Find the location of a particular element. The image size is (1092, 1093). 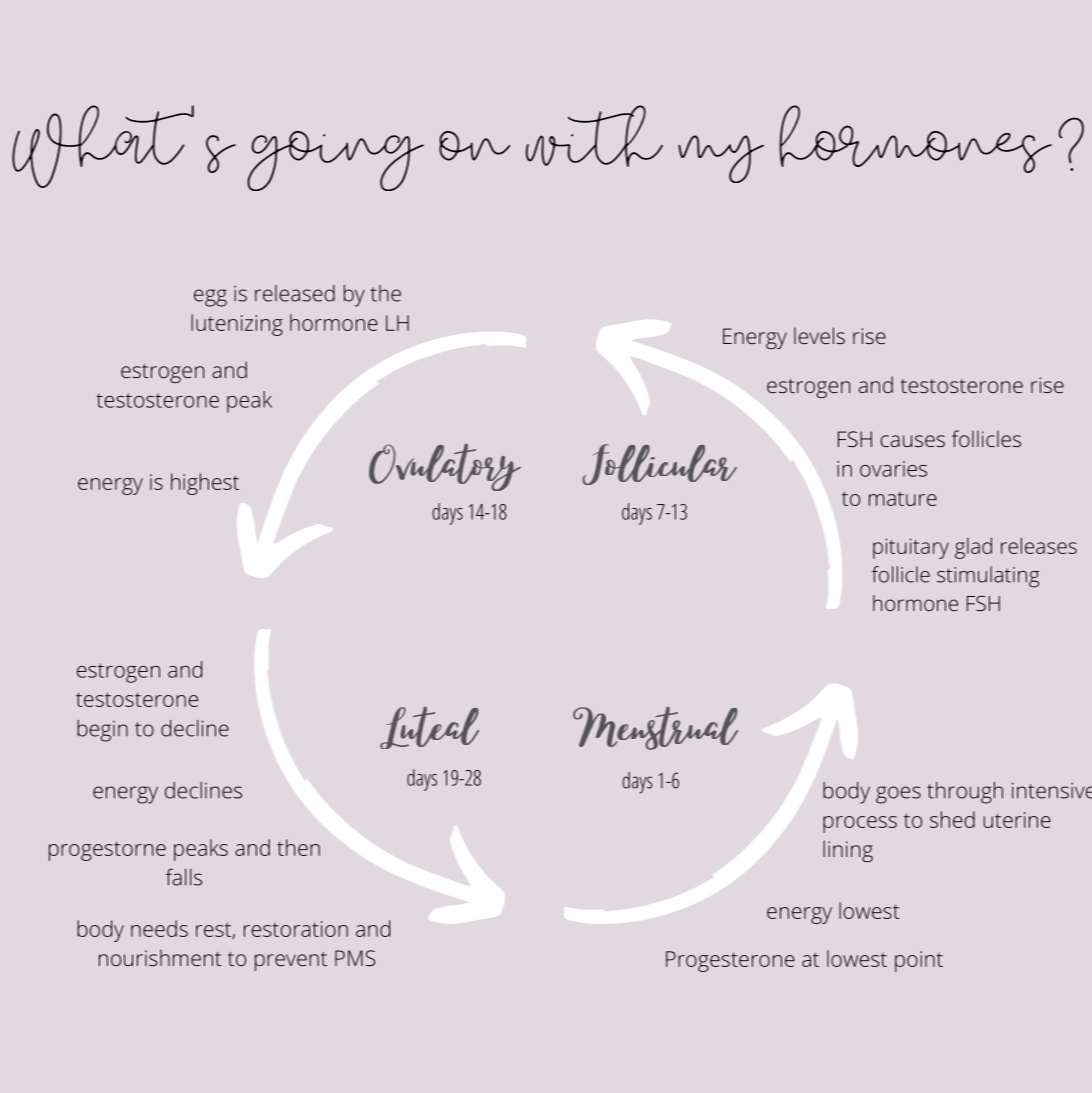

begin is located at coordinates (102, 731).
